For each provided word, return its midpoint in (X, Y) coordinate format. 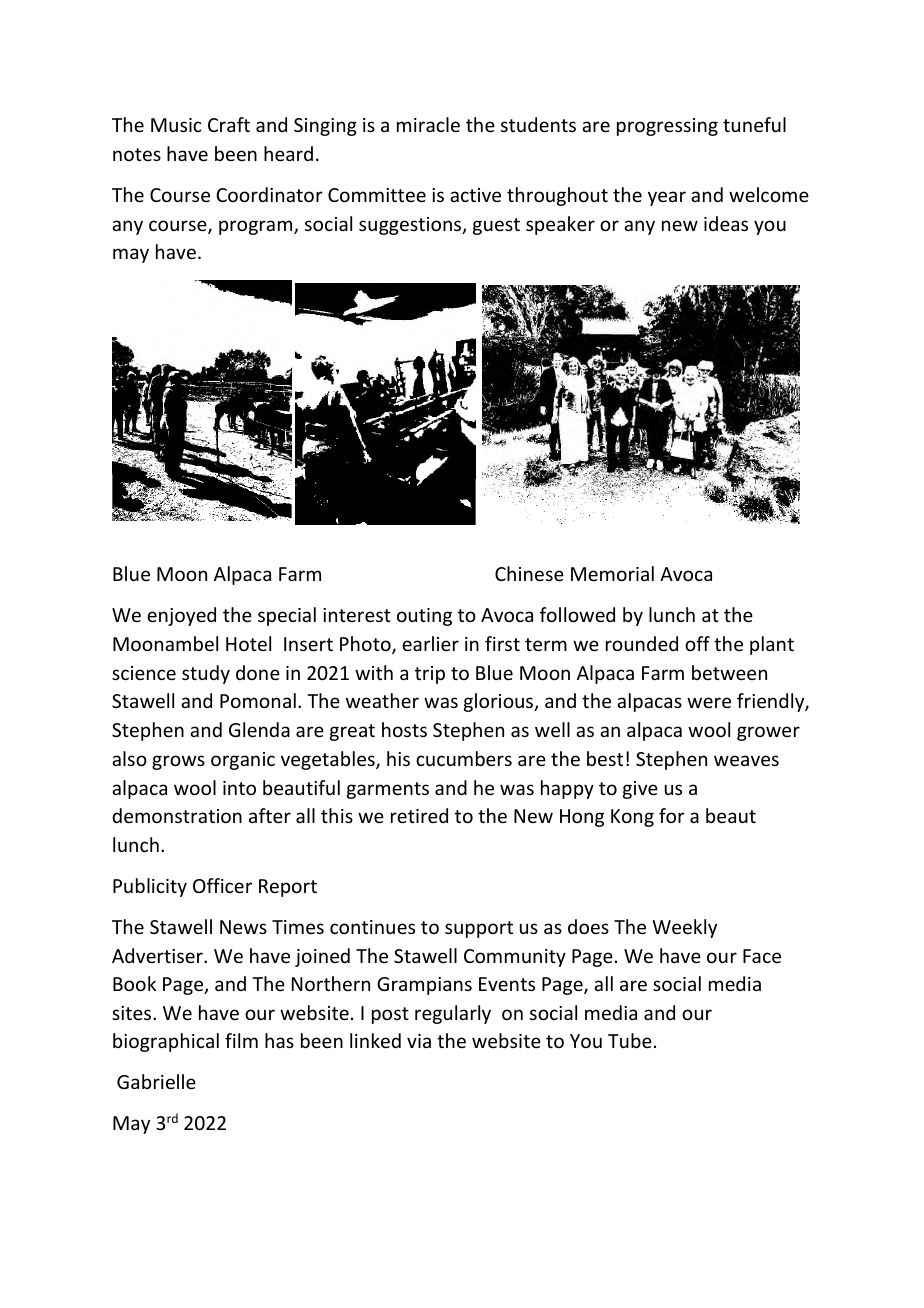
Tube (630, 1040)
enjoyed (181, 616)
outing (424, 617)
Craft (229, 124)
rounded (642, 643)
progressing (667, 127)
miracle (428, 124)
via (419, 1041)
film (241, 1040)
